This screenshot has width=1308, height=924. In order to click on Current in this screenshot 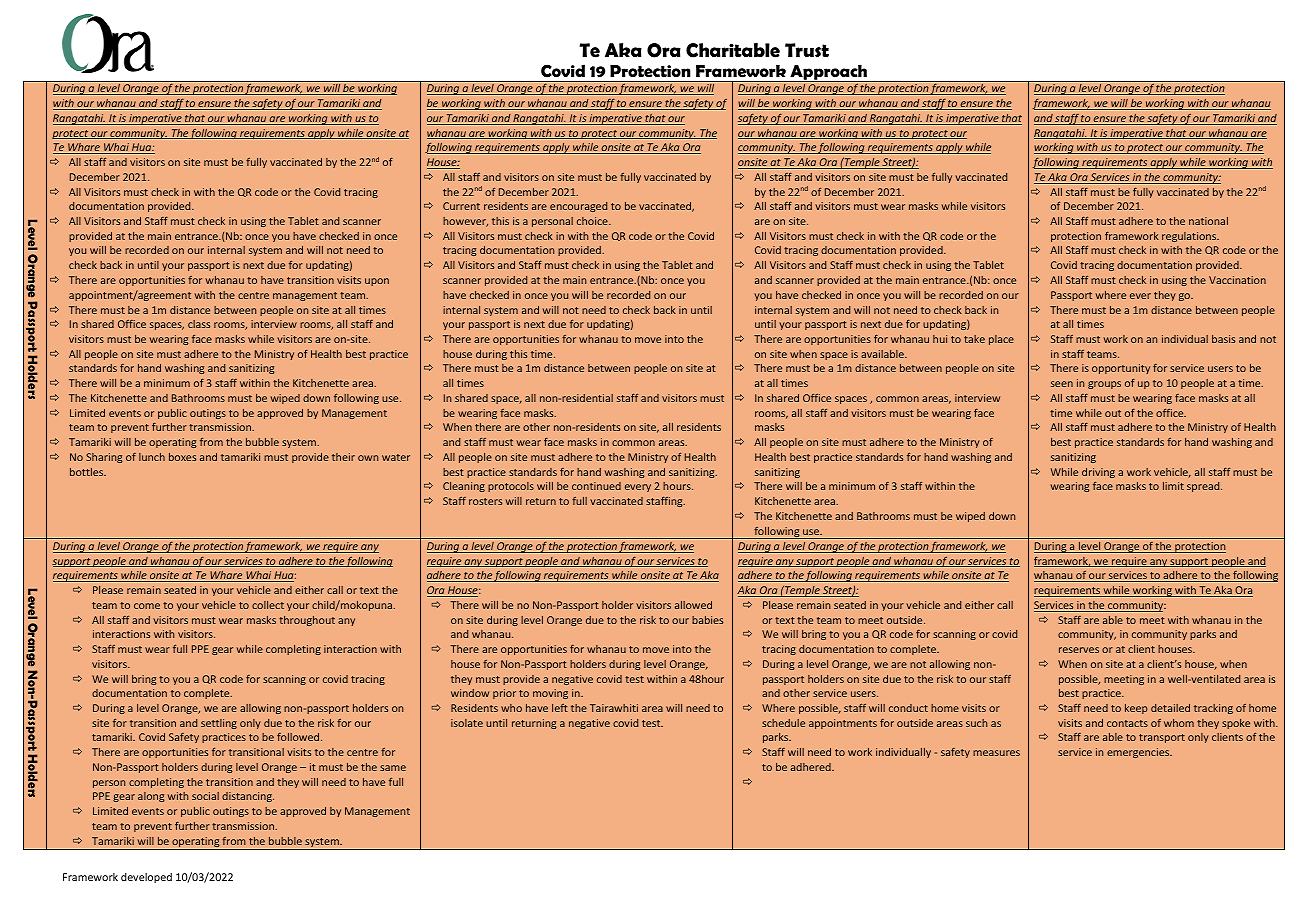, I will do `click(461, 206)`.
